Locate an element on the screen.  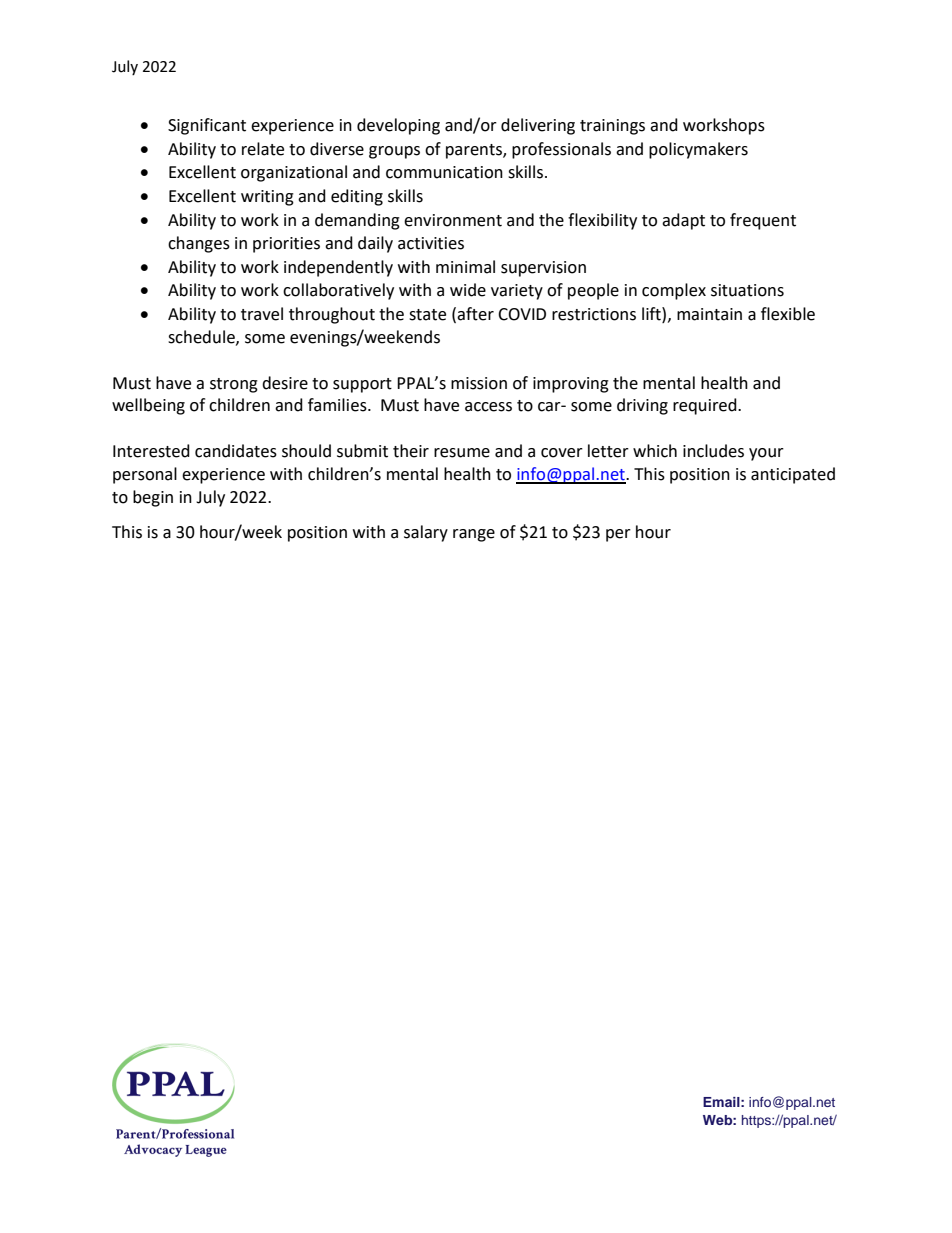
range is located at coordinates (474, 535).
